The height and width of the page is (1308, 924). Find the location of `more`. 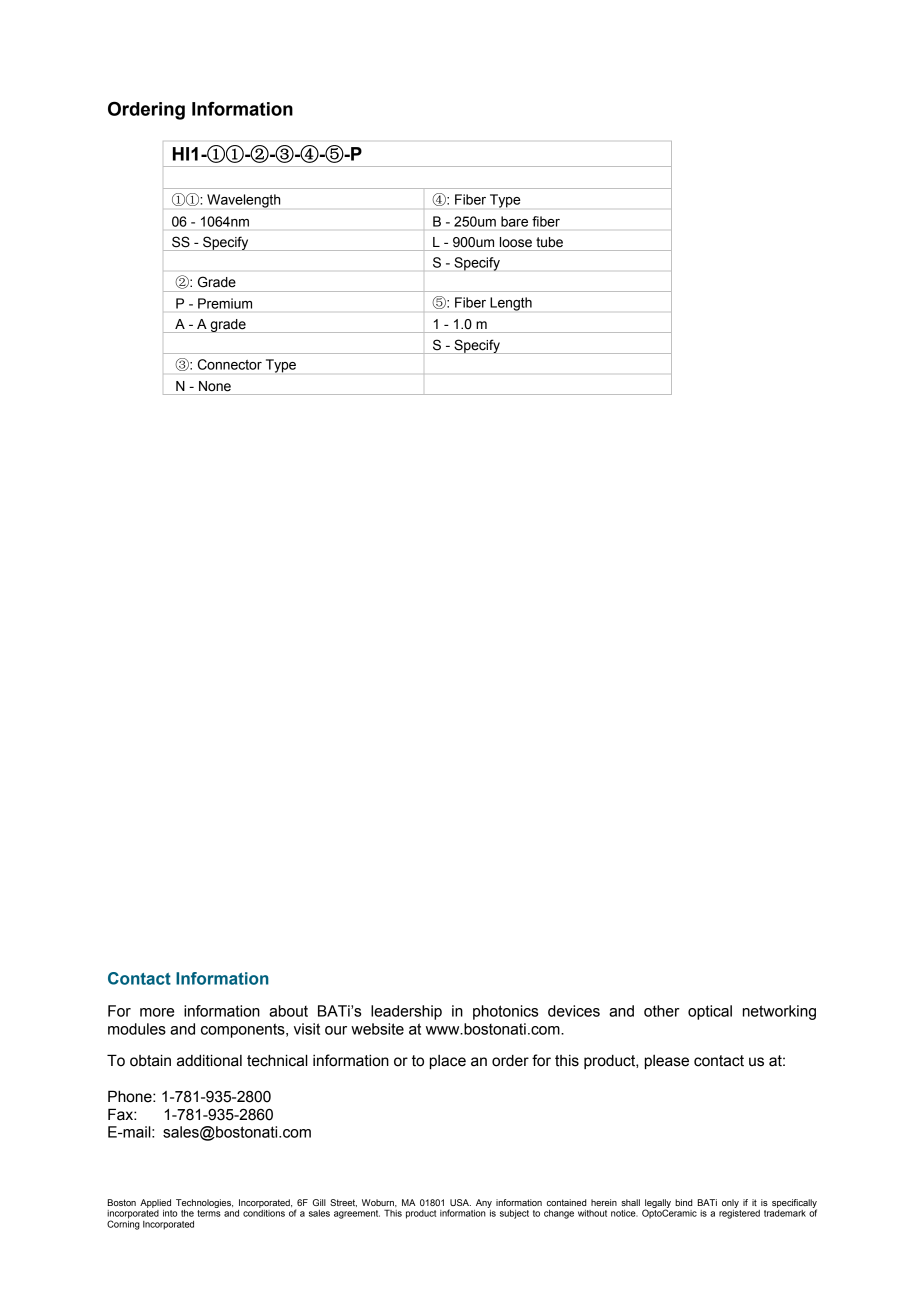

more is located at coordinates (157, 1012).
